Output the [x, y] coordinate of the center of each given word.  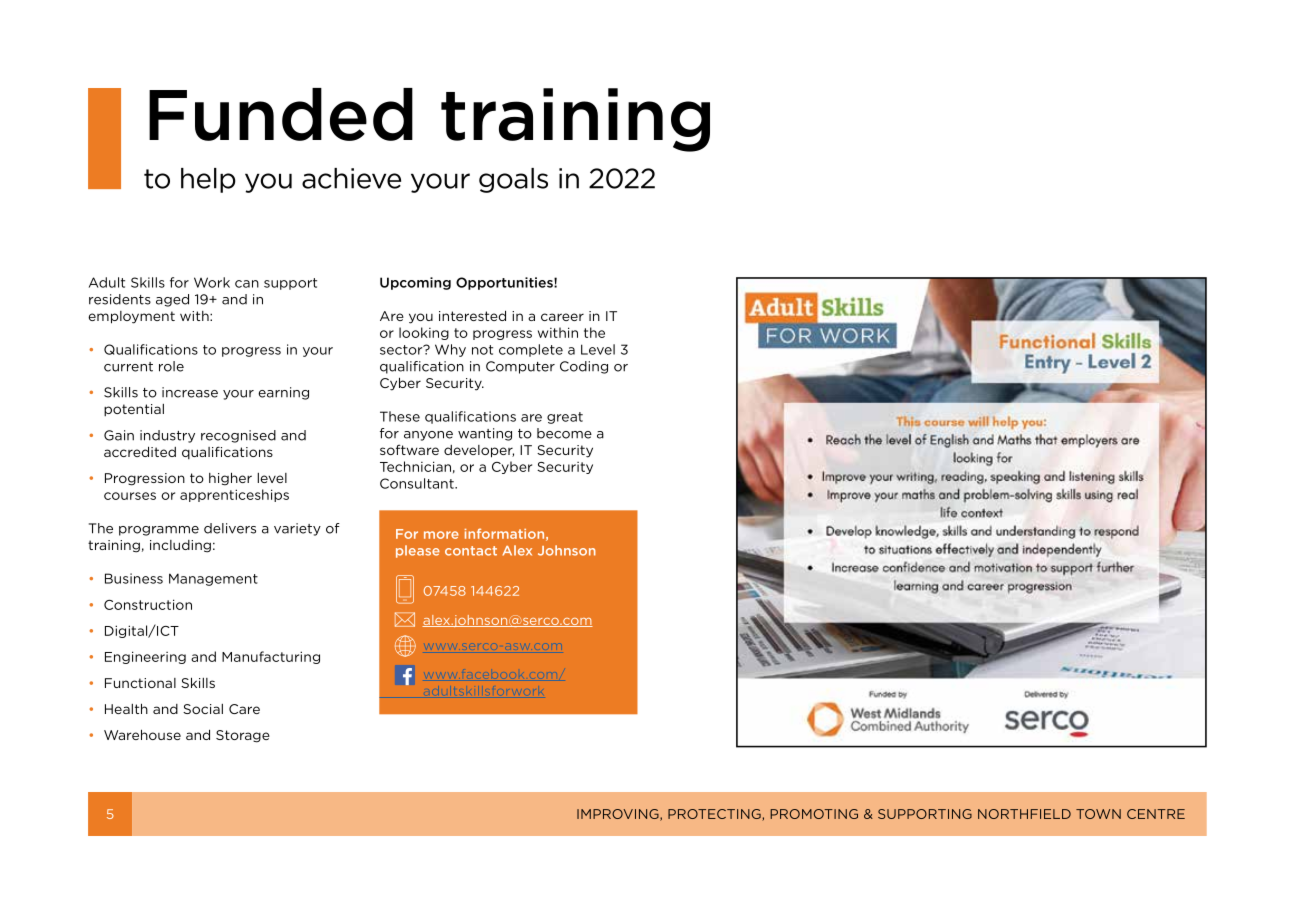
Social [203, 709]
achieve [351, 178]
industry [167, 436]
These [400, 416]
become [564, 433]
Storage [243, 736]
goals [513, 180]
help [208, 180]
